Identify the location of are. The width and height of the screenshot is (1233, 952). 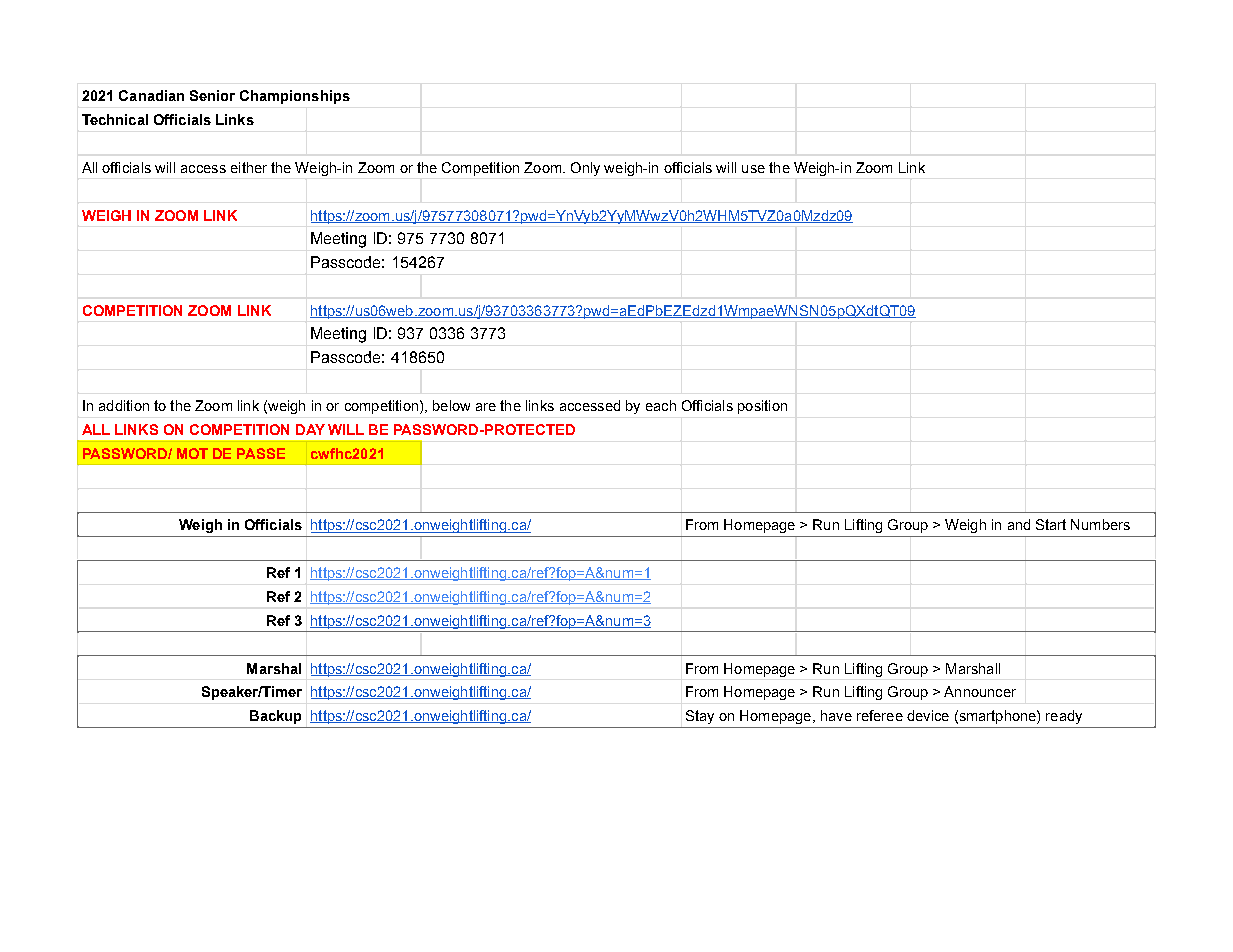
(486, 407).
